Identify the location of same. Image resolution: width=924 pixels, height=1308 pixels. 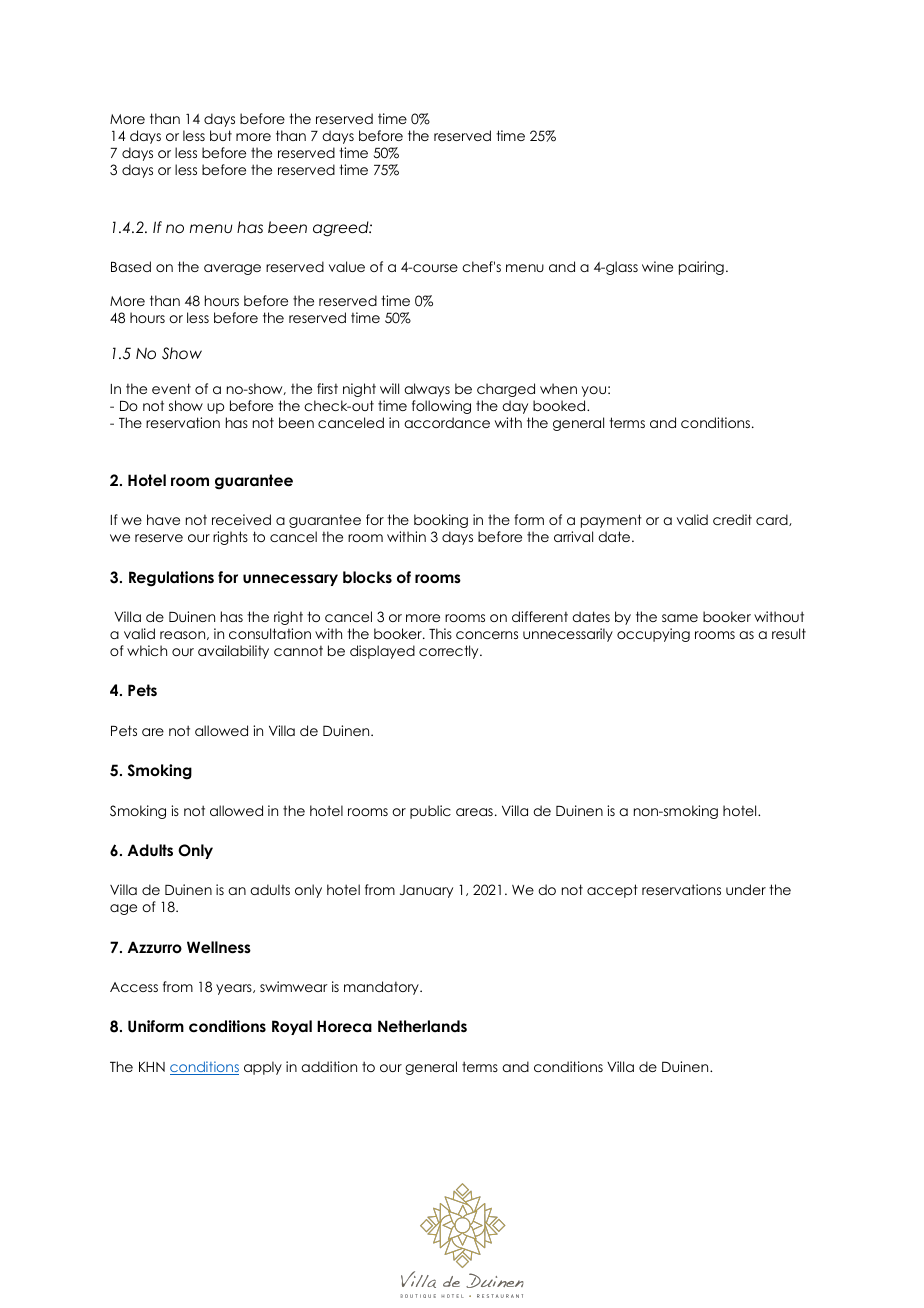
(680, 618).
